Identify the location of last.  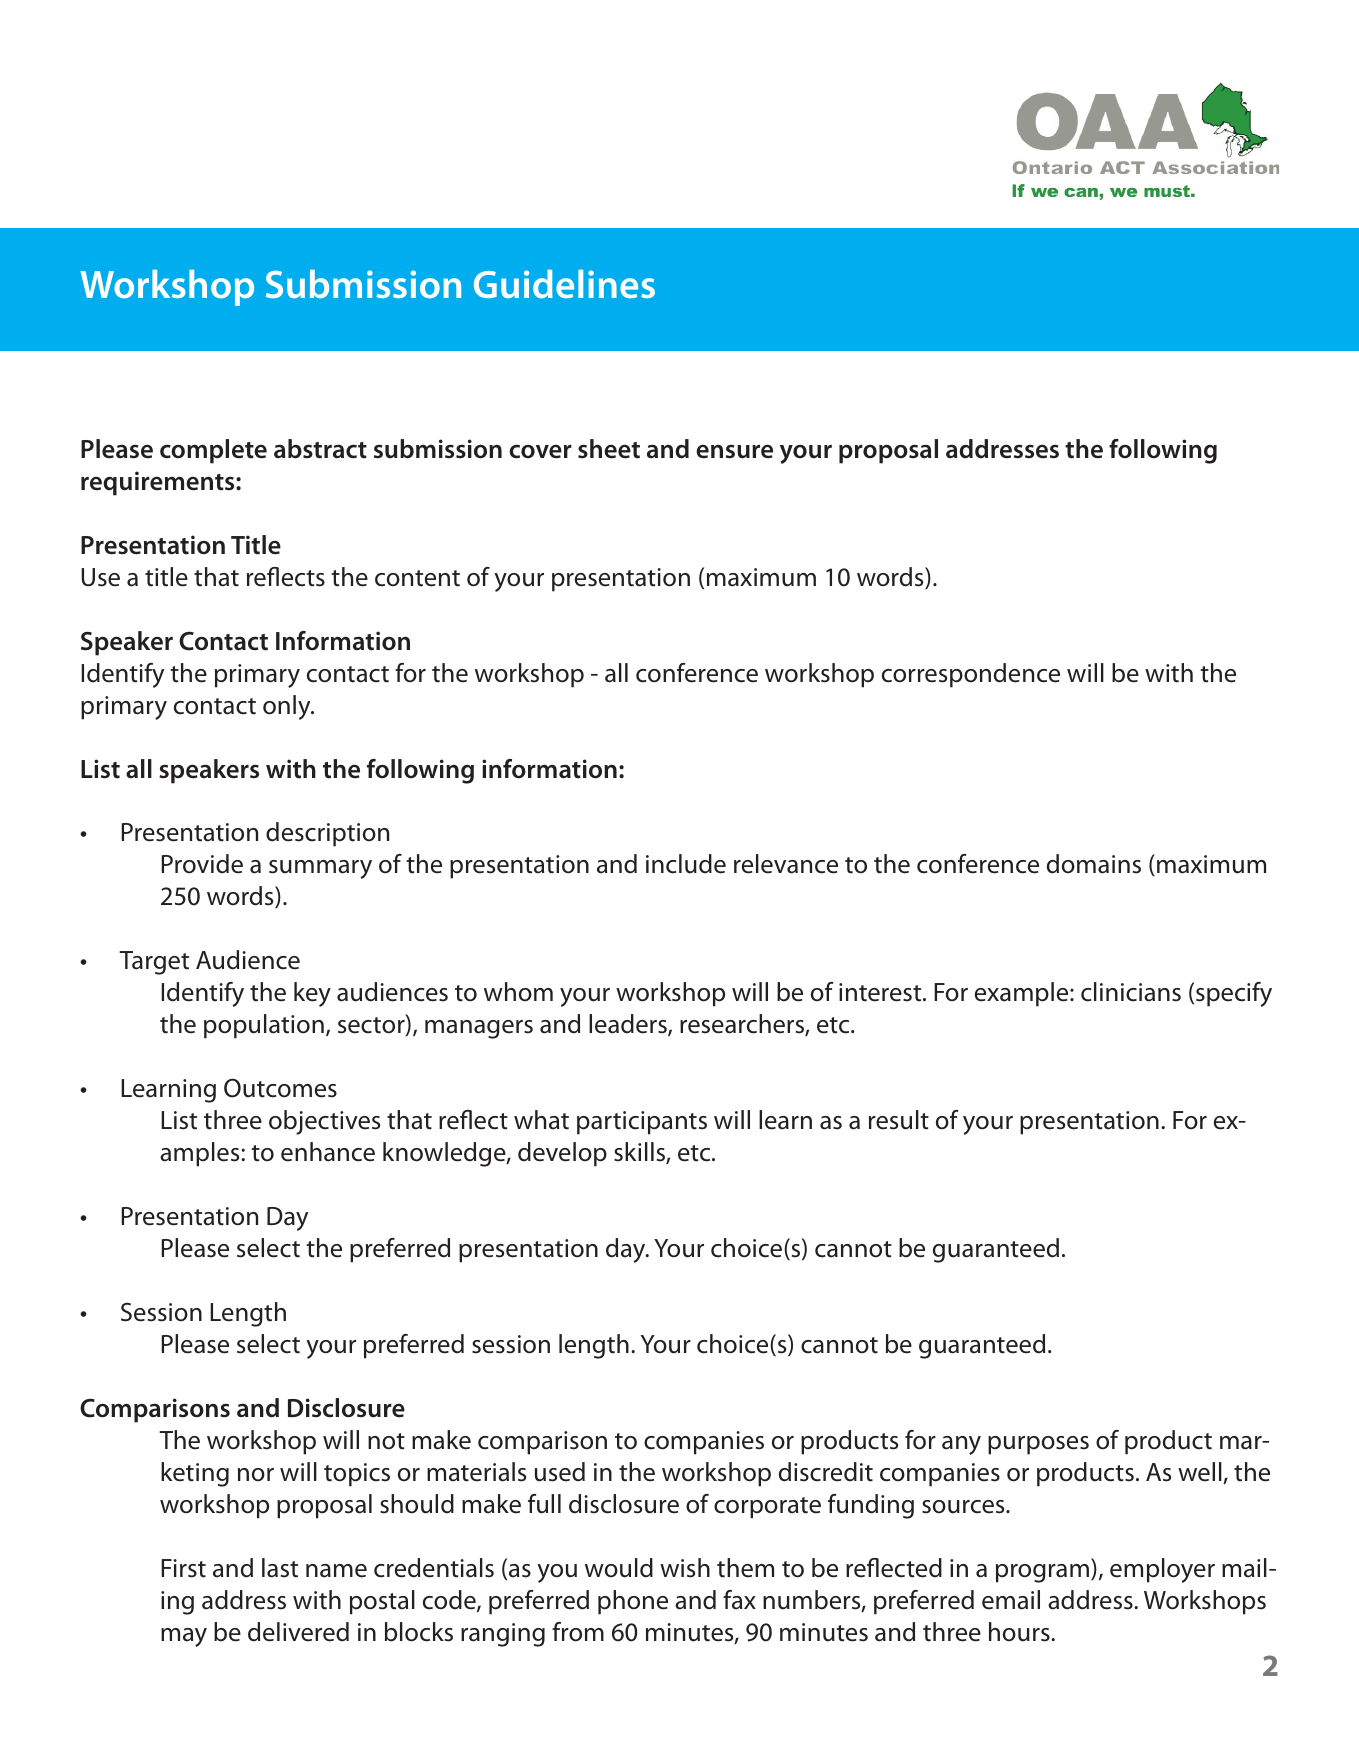
(280, 1568).
